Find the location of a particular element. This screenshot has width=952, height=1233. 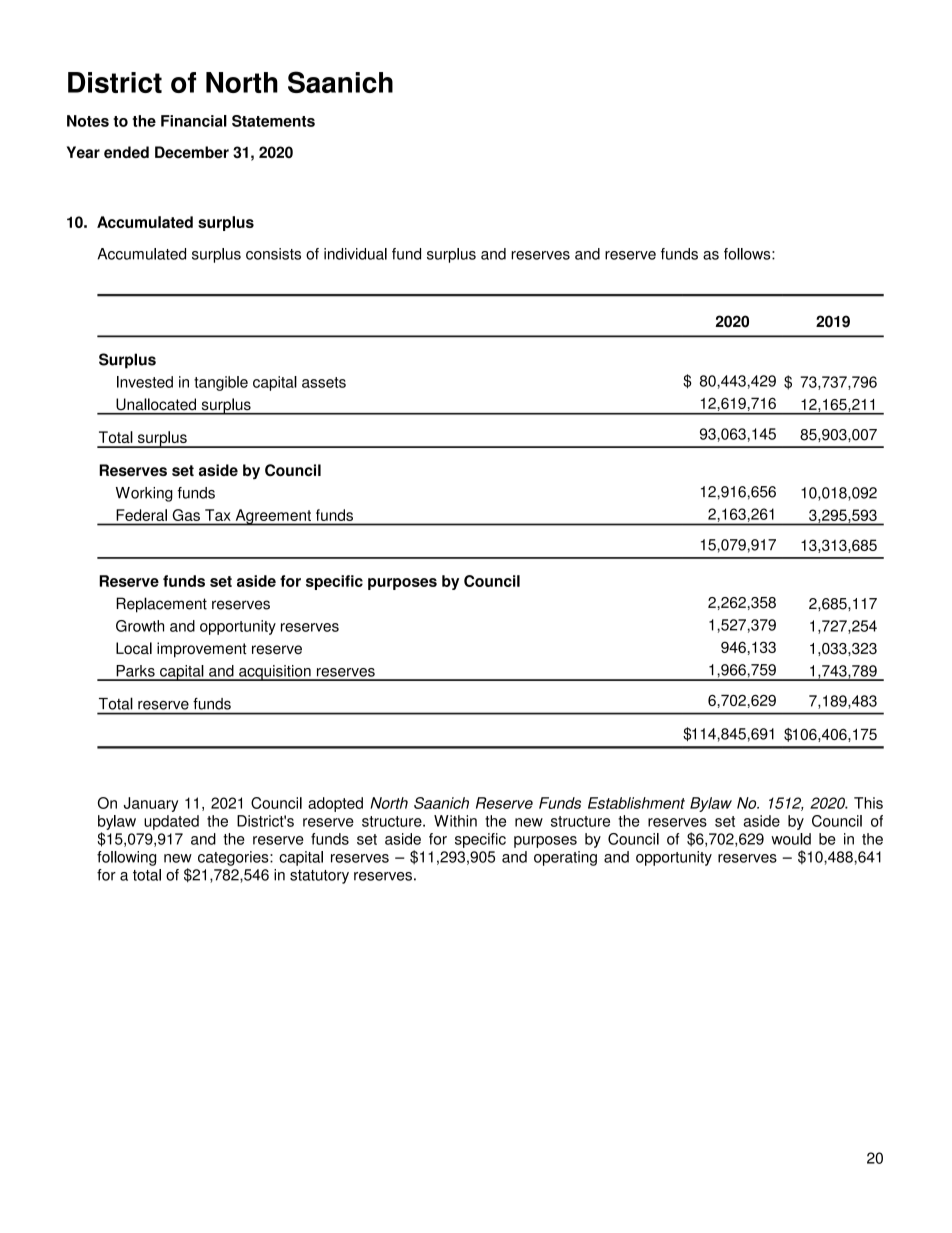

December is located at coordinates (192, 152).
